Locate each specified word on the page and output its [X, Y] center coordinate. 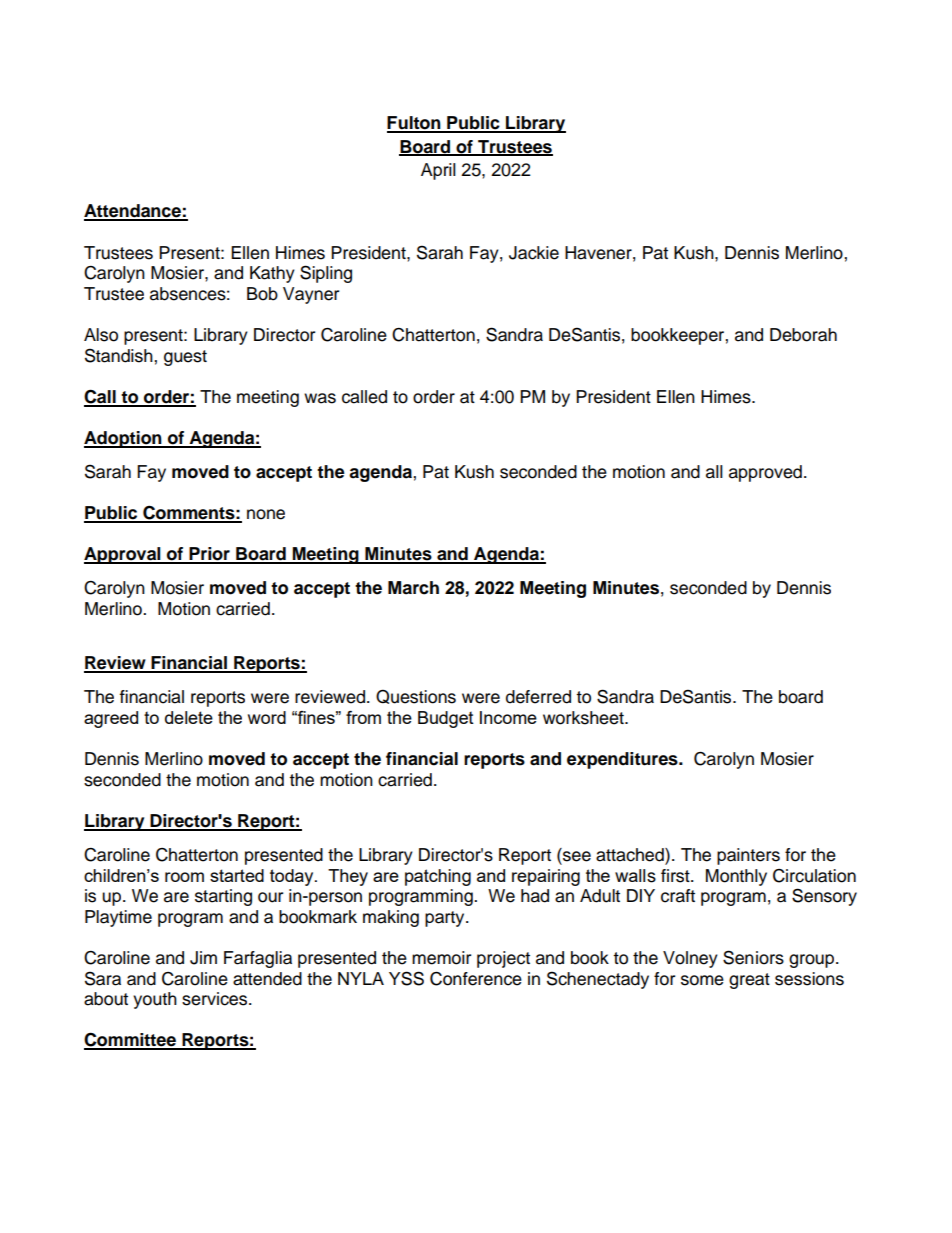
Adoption [124, 439]
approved [765, 473]
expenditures [623, 760]
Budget [446, 719]
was [320, 398]
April [438, 171]
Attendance [133, 212]
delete [189, 717]
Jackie [534, 253]
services [216, 999]
